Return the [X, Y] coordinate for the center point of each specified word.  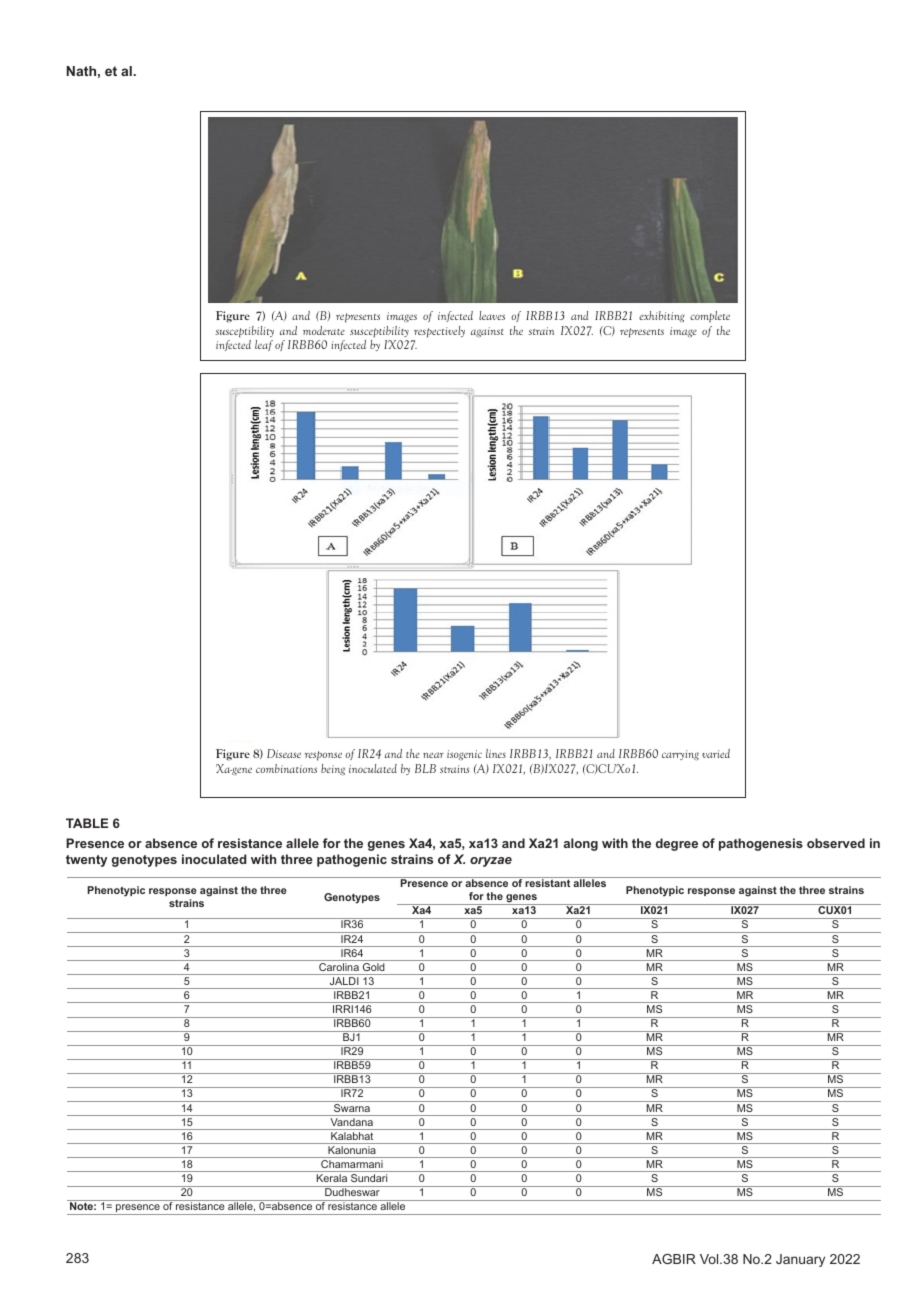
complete [710, 316]
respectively [439, 331]
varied [716, 753]
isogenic [464, 755]
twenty [86, 861]
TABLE [87, 823]
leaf [264, 345]
